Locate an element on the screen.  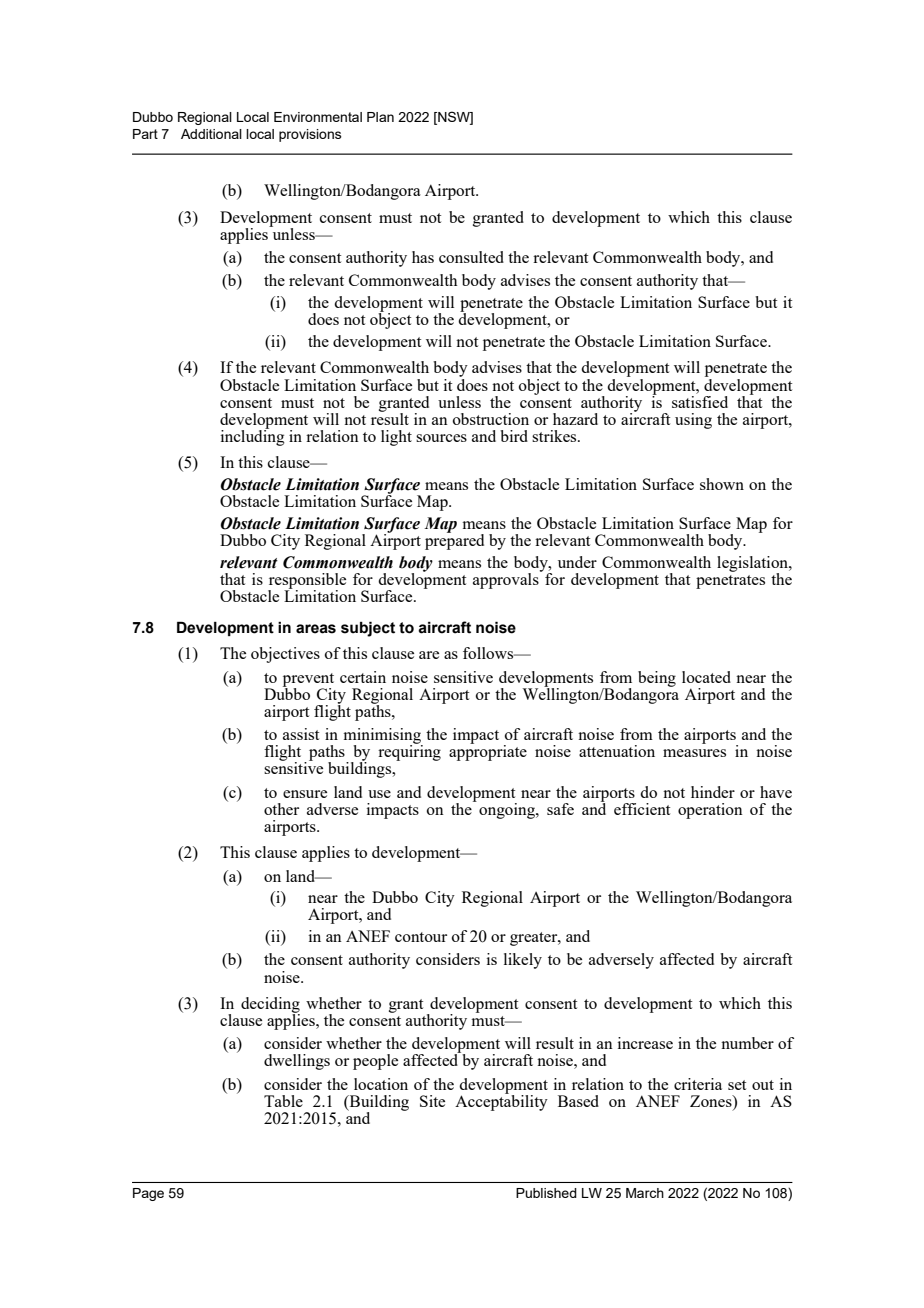
Additional is located at coordinates (211, 134).
